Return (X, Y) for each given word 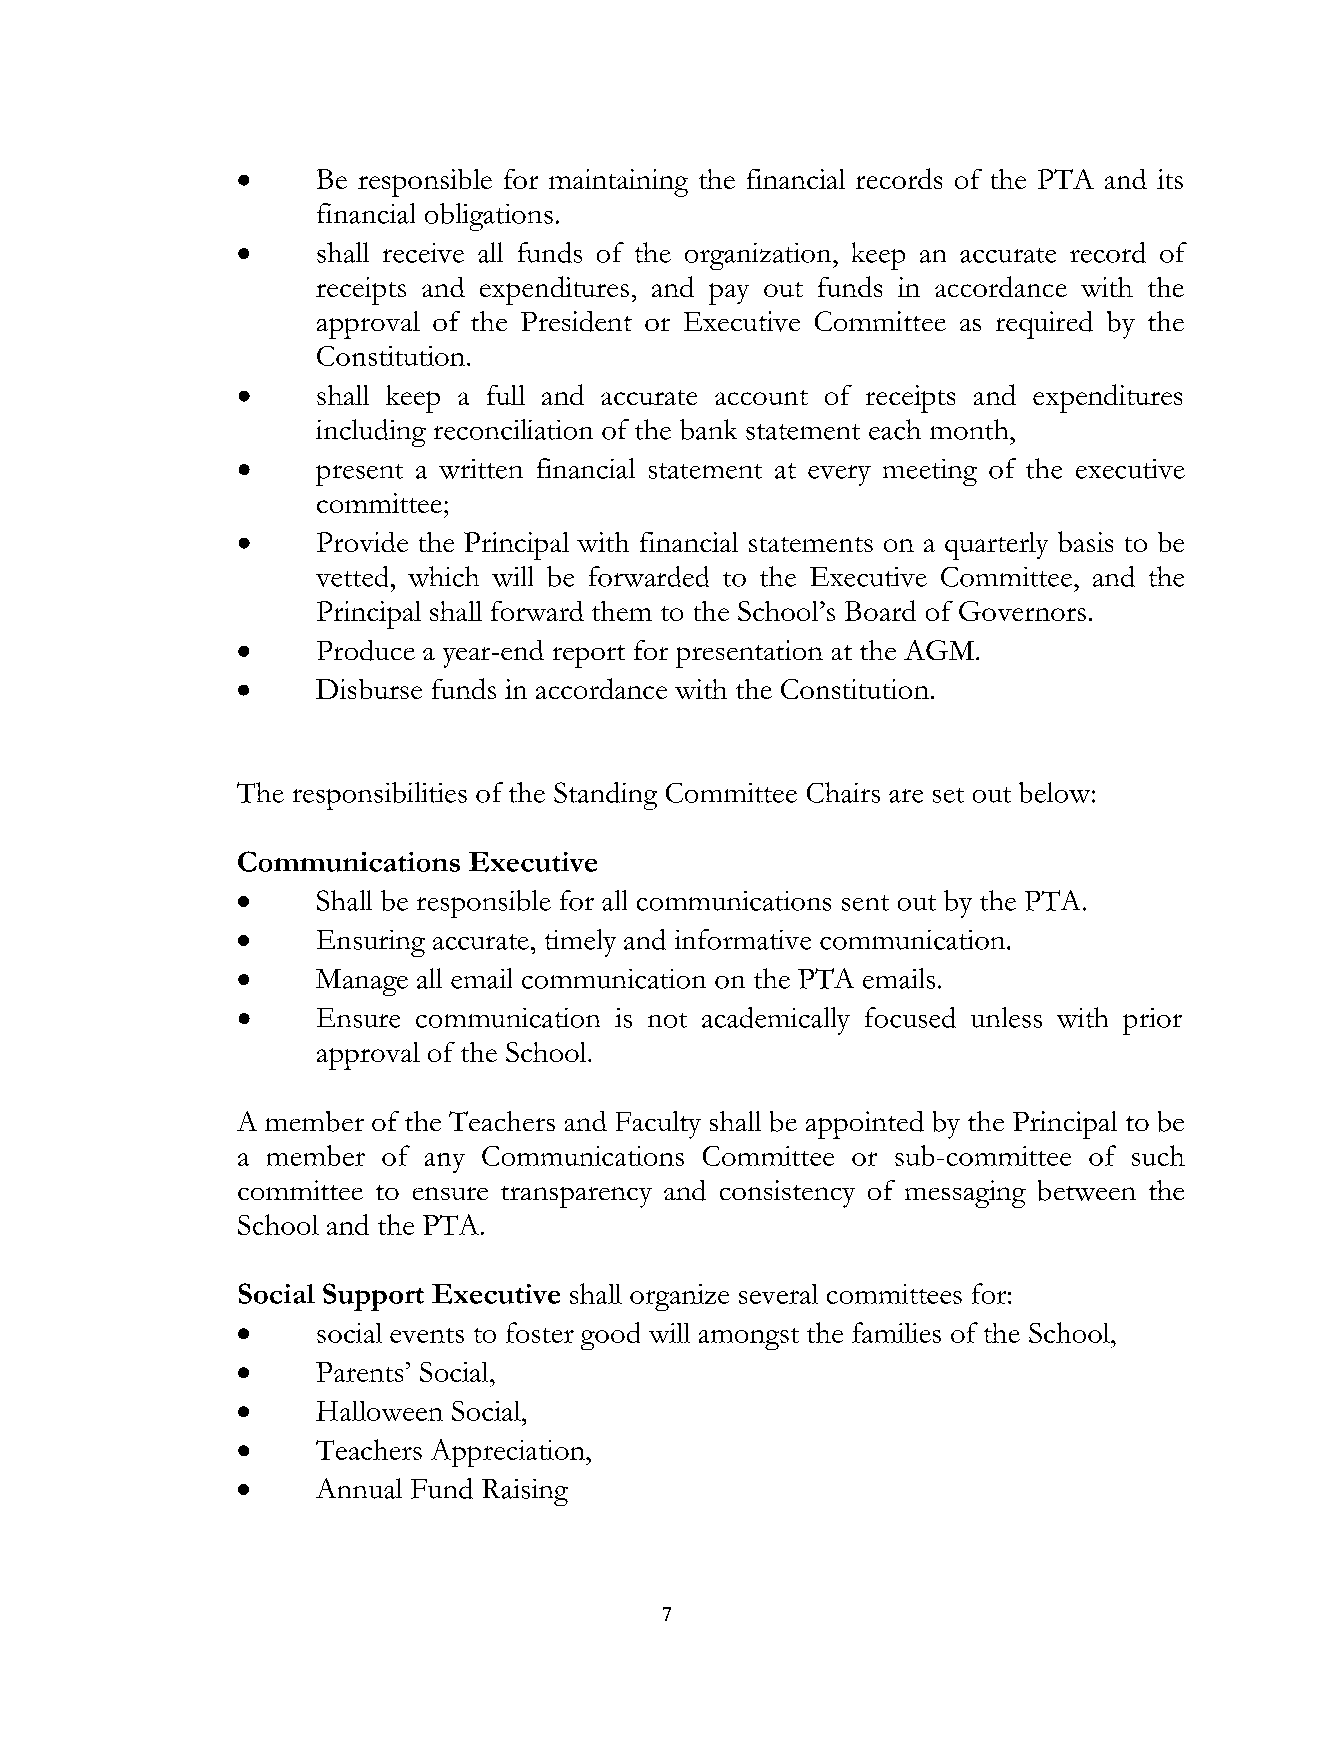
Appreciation (509, 1453)
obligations (489, 217)
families (896, 1332)
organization (759, 256)
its (1170, 179)
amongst (749, 1339)
